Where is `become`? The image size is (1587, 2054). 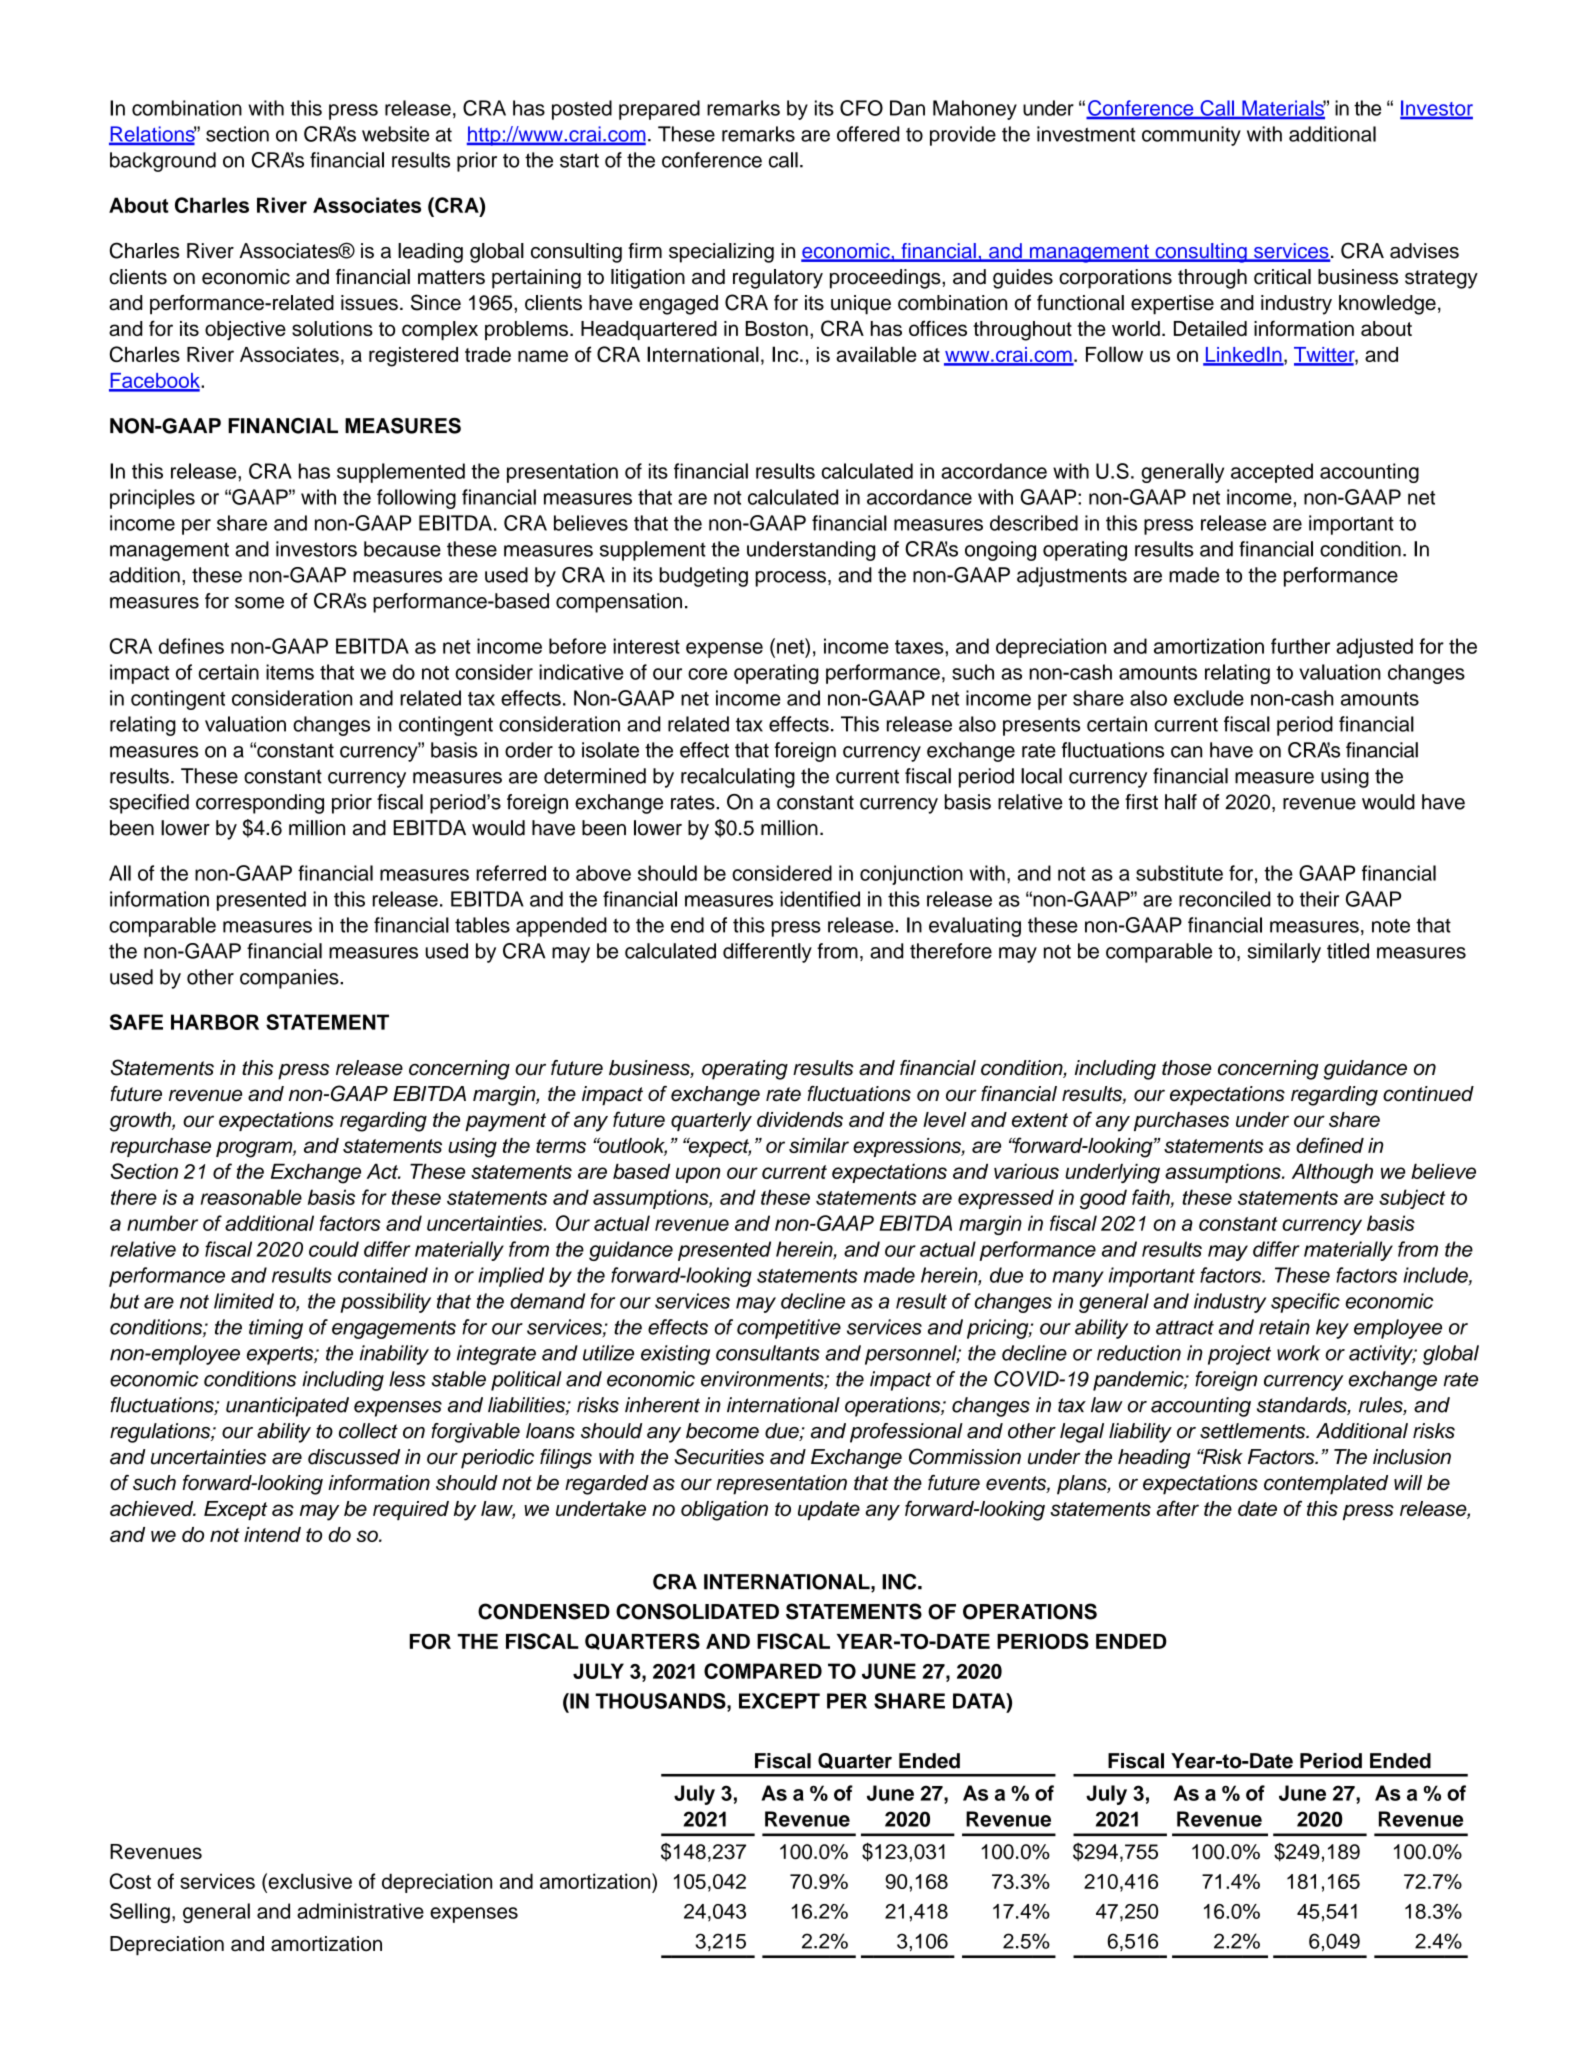
become is located at coordinates (722, 1431).
